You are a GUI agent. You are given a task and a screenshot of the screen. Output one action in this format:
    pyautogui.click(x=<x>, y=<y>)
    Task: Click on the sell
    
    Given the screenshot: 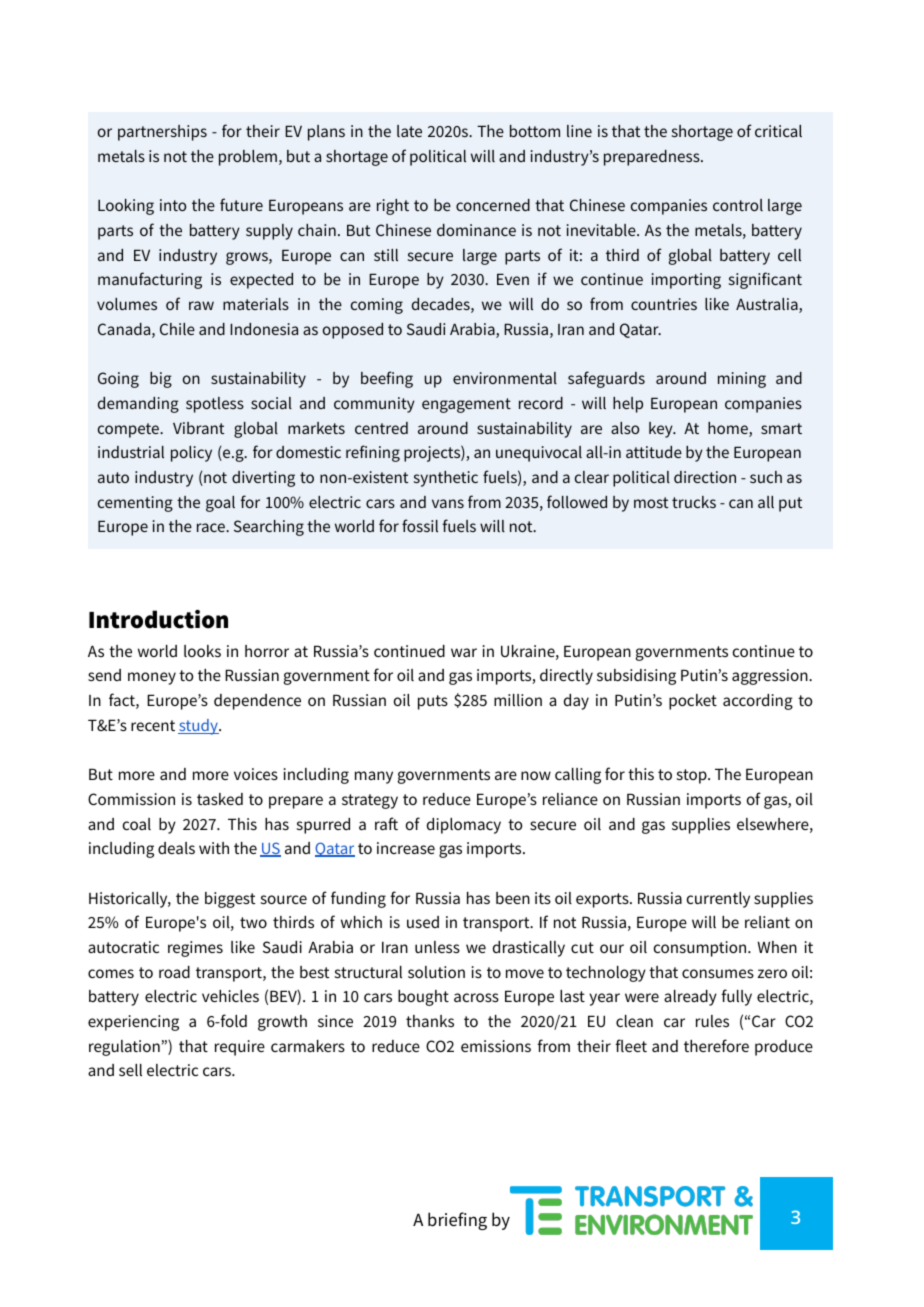 What is the action you would take?
    pyautogui.click(x=130, y=1070)
